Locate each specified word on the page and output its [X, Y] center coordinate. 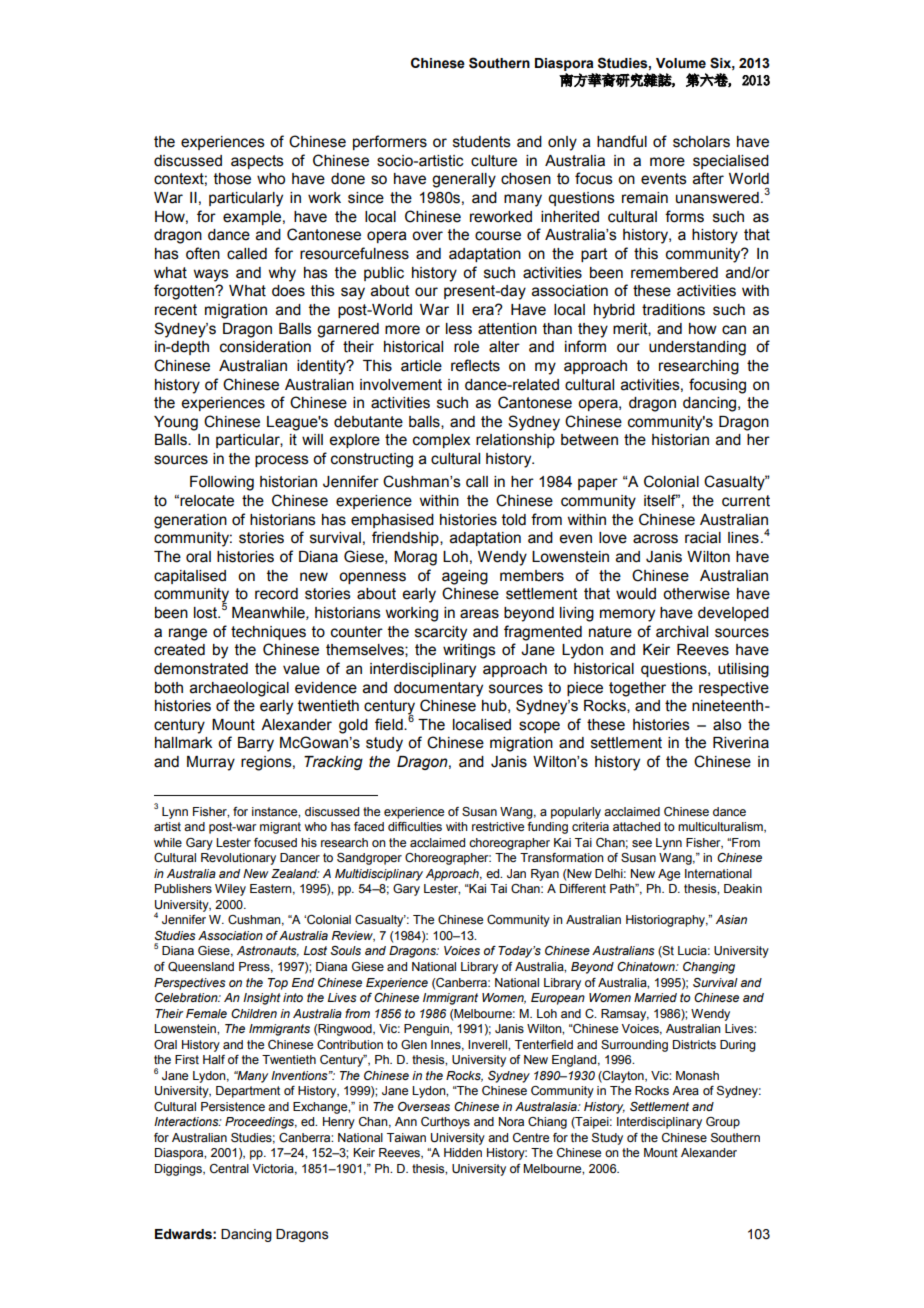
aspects [257, 162]
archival [682, 632]
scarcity [441, 633]
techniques [268, 633]
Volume [681, 63]
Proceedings [261, 1123]
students [482, 142]
